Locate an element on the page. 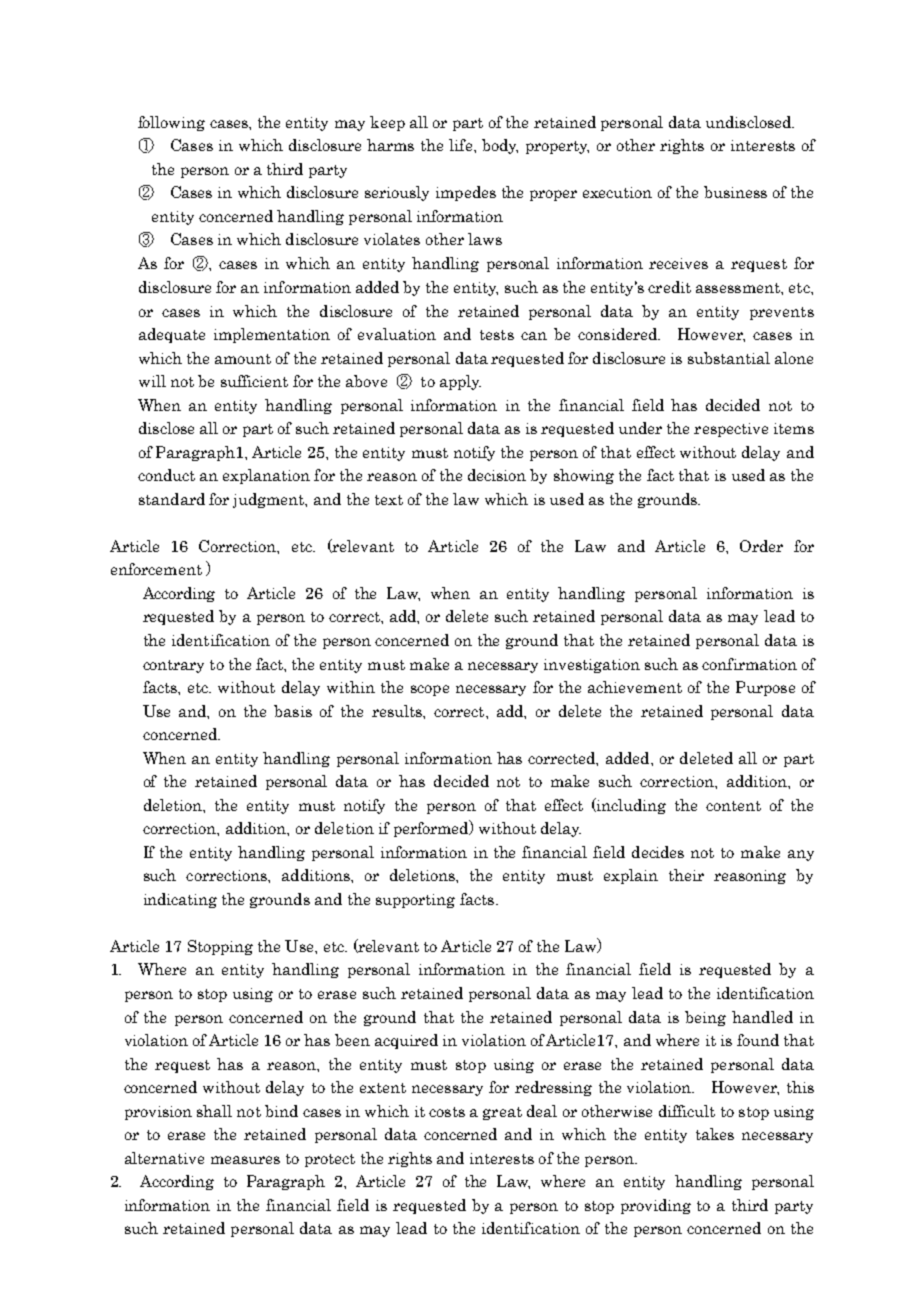 The image size is (924, 1308). respective is located at coordinates (731, 430).
